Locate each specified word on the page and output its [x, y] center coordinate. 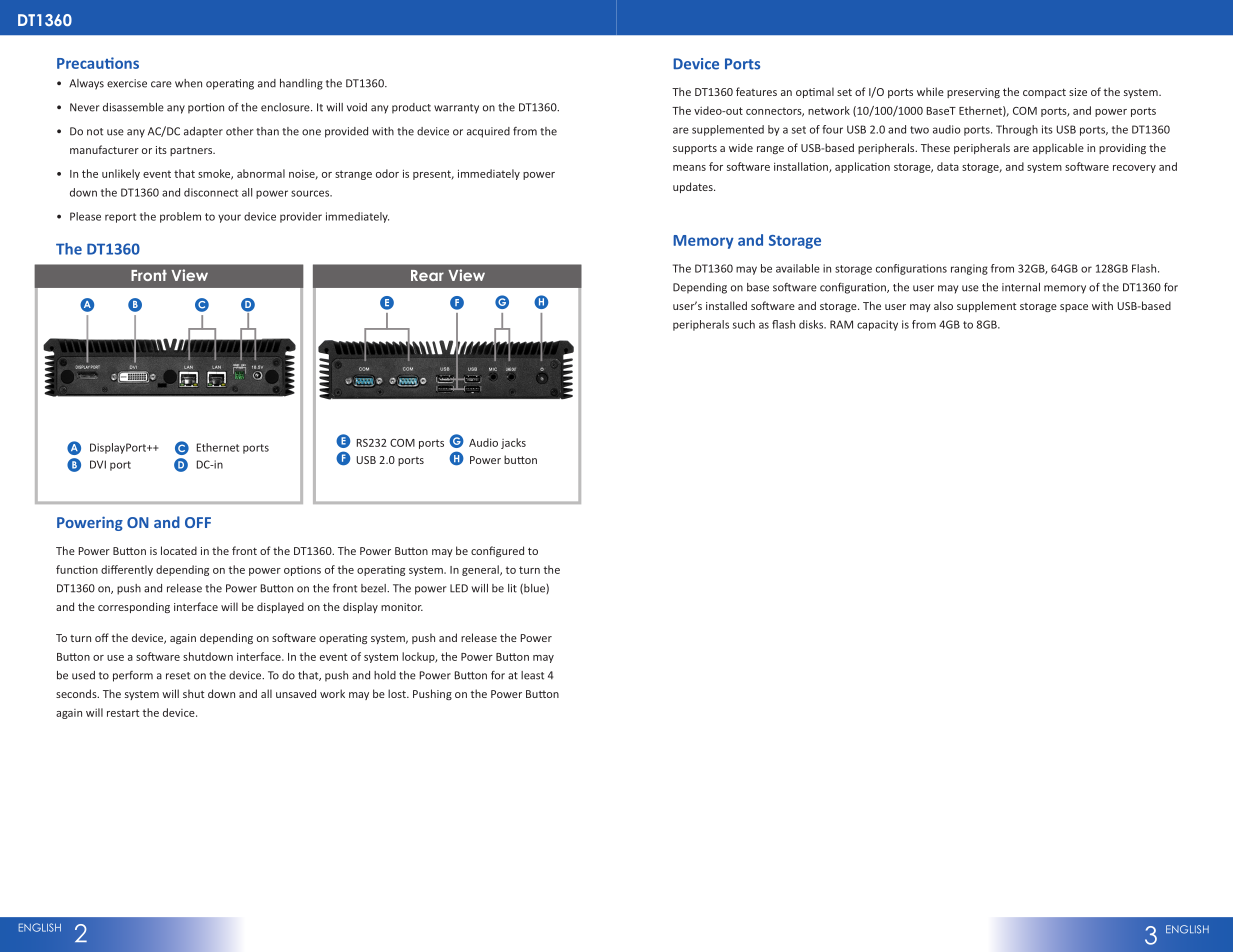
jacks [513, 443]
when [188, 83]
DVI [98, 464]
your [229, 218]
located [179, 550]
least [532, 675]
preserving [973, 93]
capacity [877, 325]
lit [512, 588]
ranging [969, 269]
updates [694, 187]
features [756, 91]
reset [178, 676]
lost [398, 693]
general [481, 570]
